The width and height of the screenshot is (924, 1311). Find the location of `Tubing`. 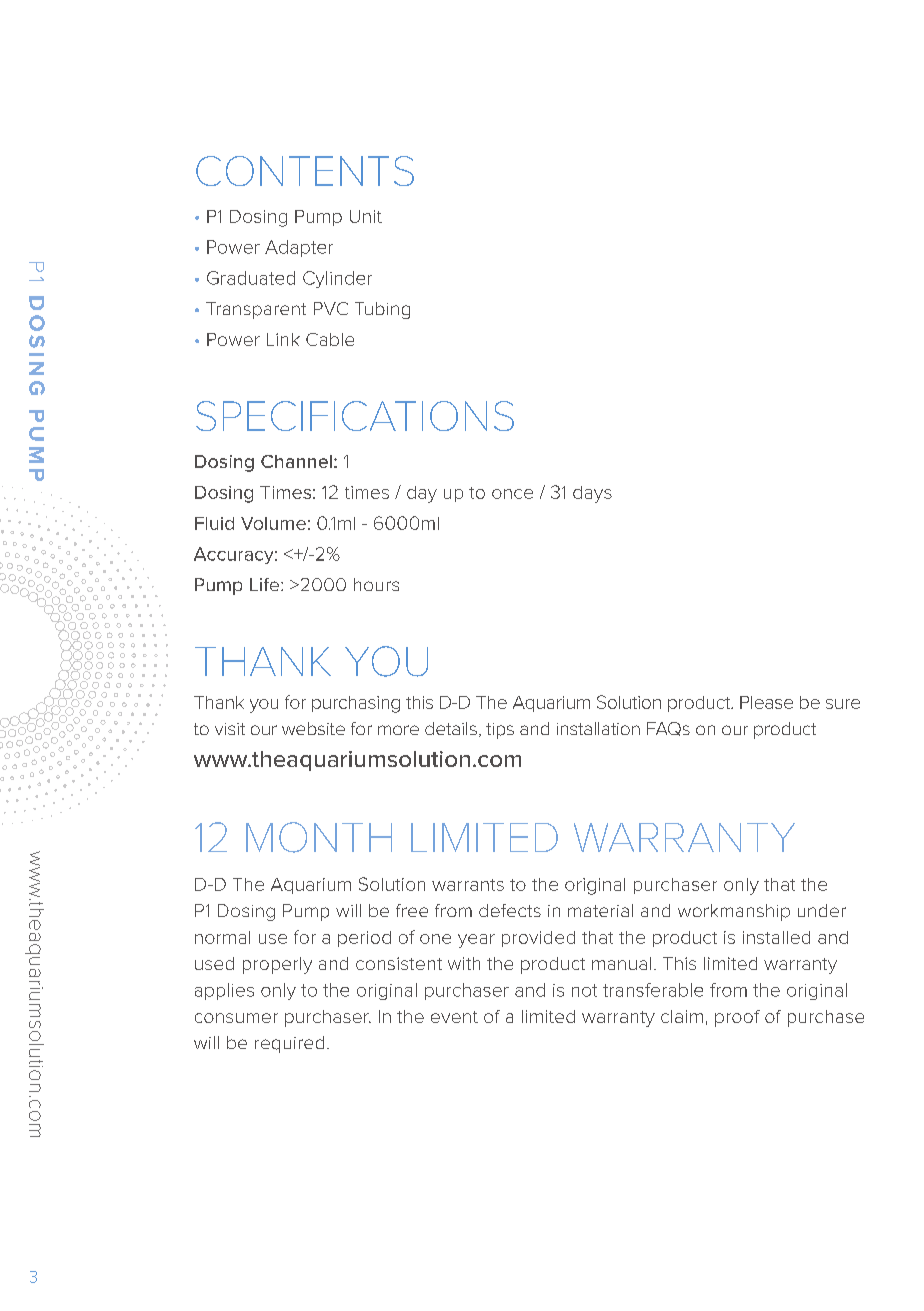

Tubing is located at coordinates (382, 310).
